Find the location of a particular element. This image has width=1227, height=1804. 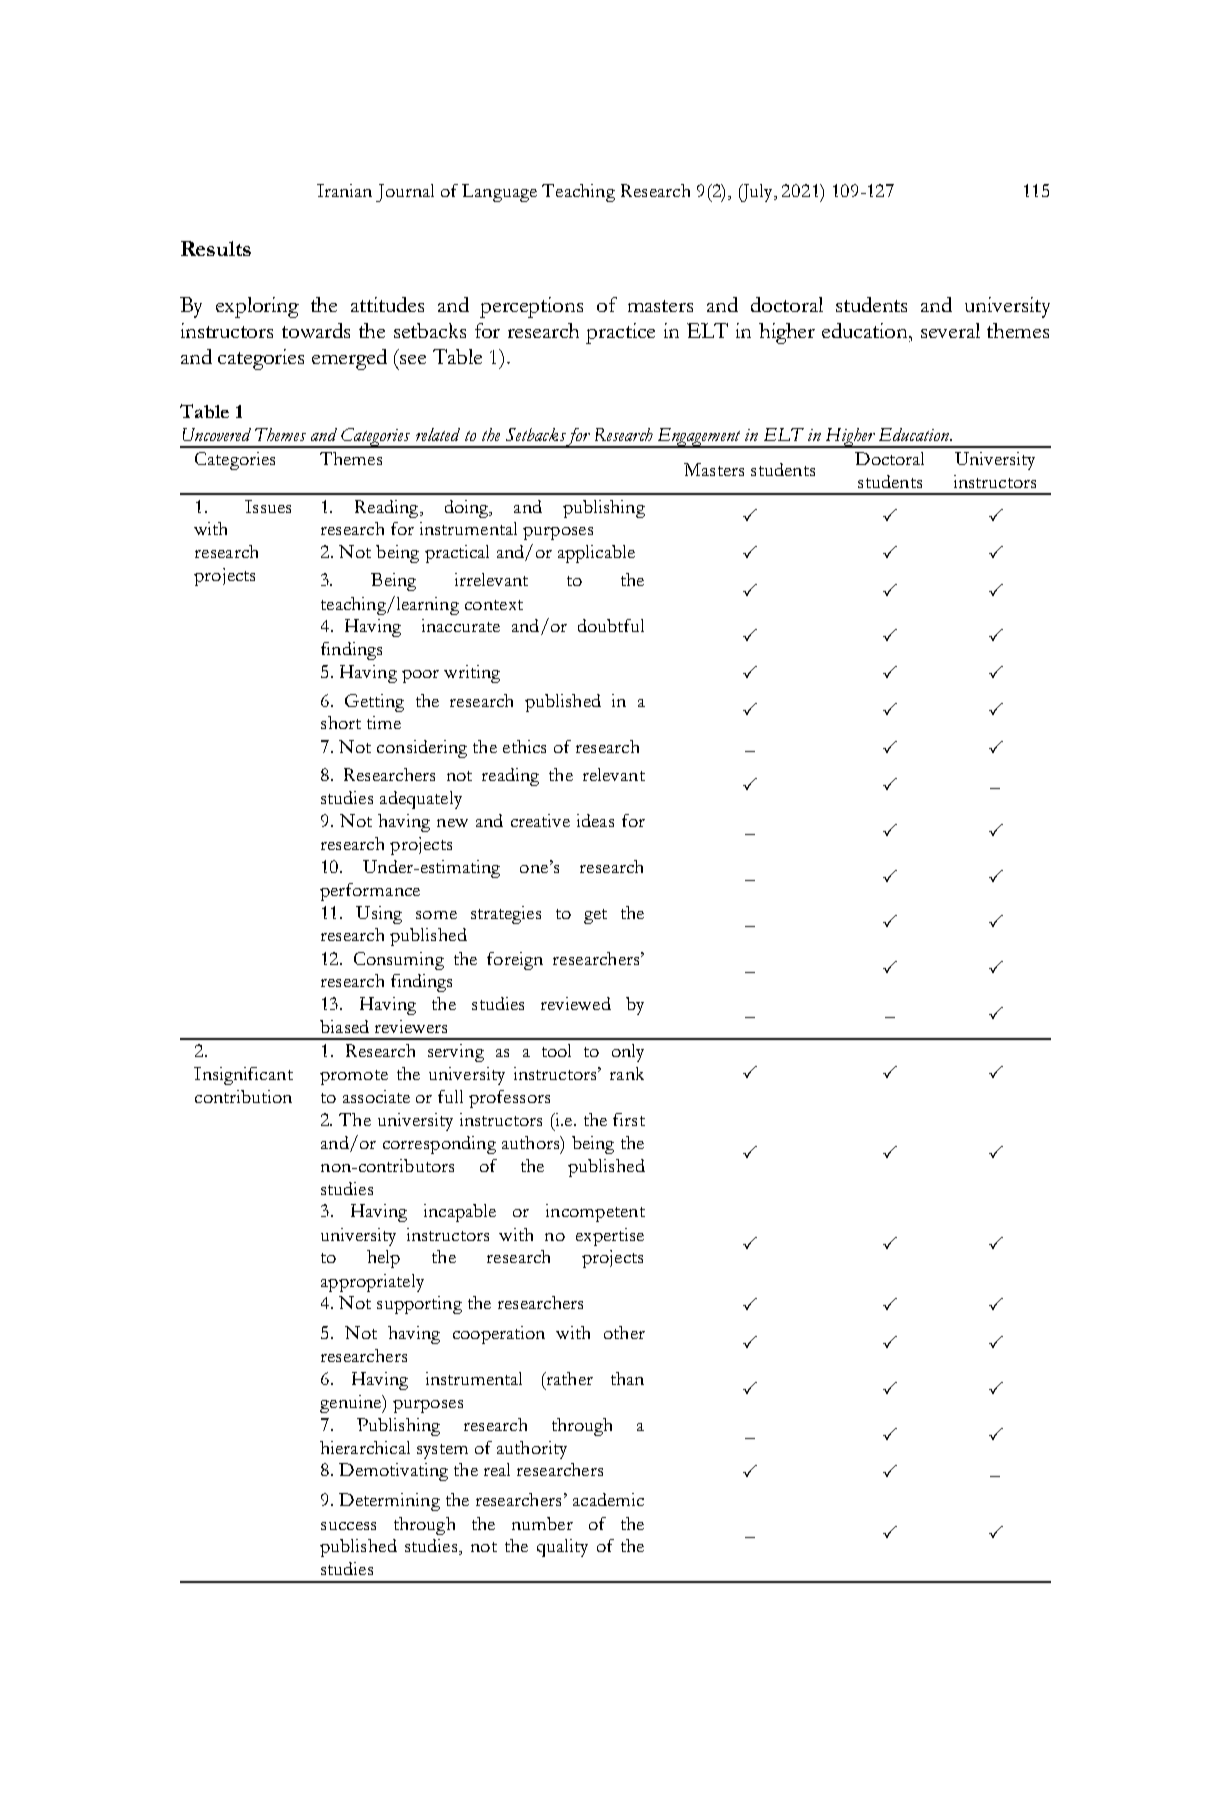

rank is located at coordinates (627, 1073).
